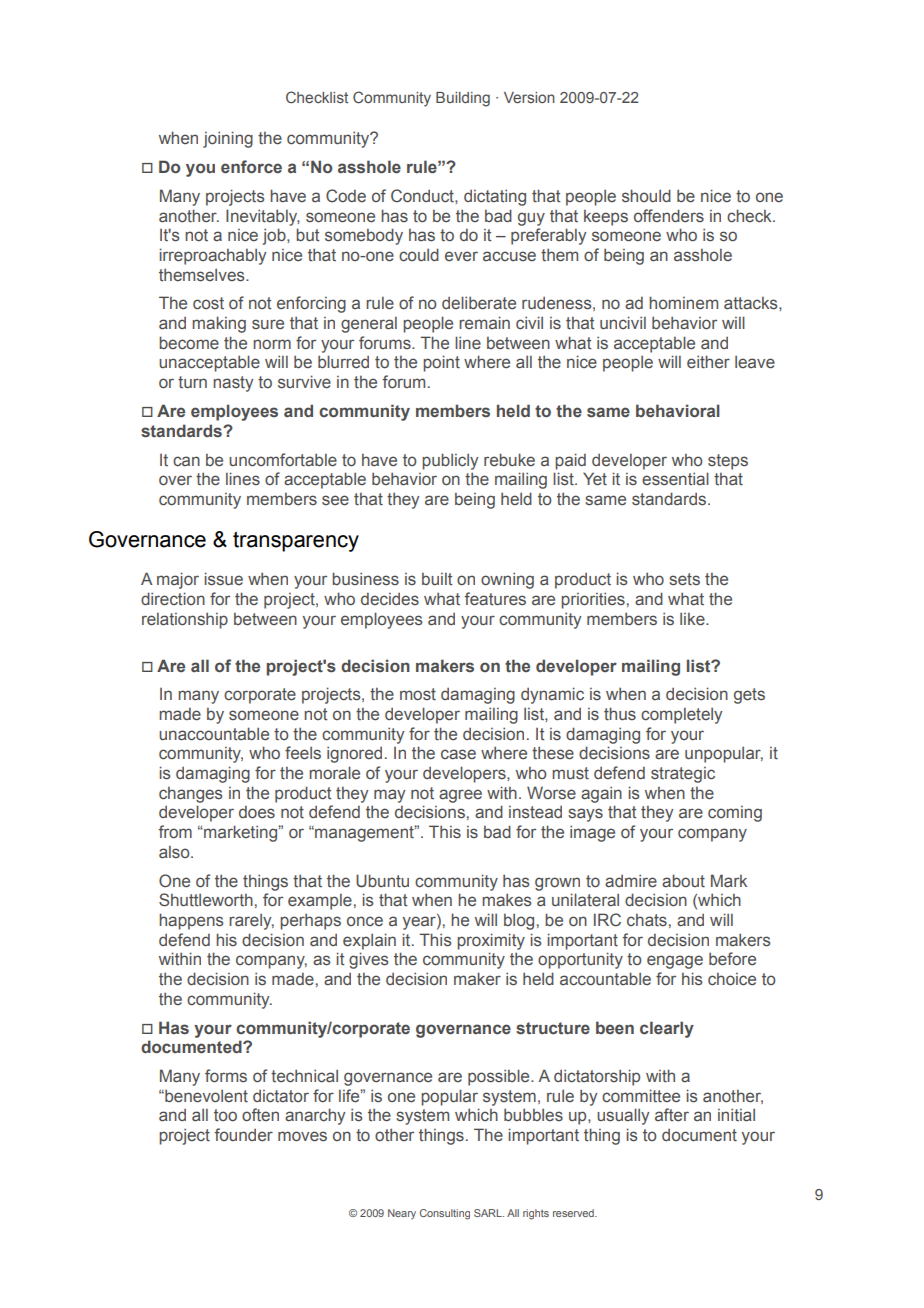 The height and width of the screenshot is (1308, 924). Describe the element at coordinates (463, 99) in the screenshot. I see `Building` at that location.
